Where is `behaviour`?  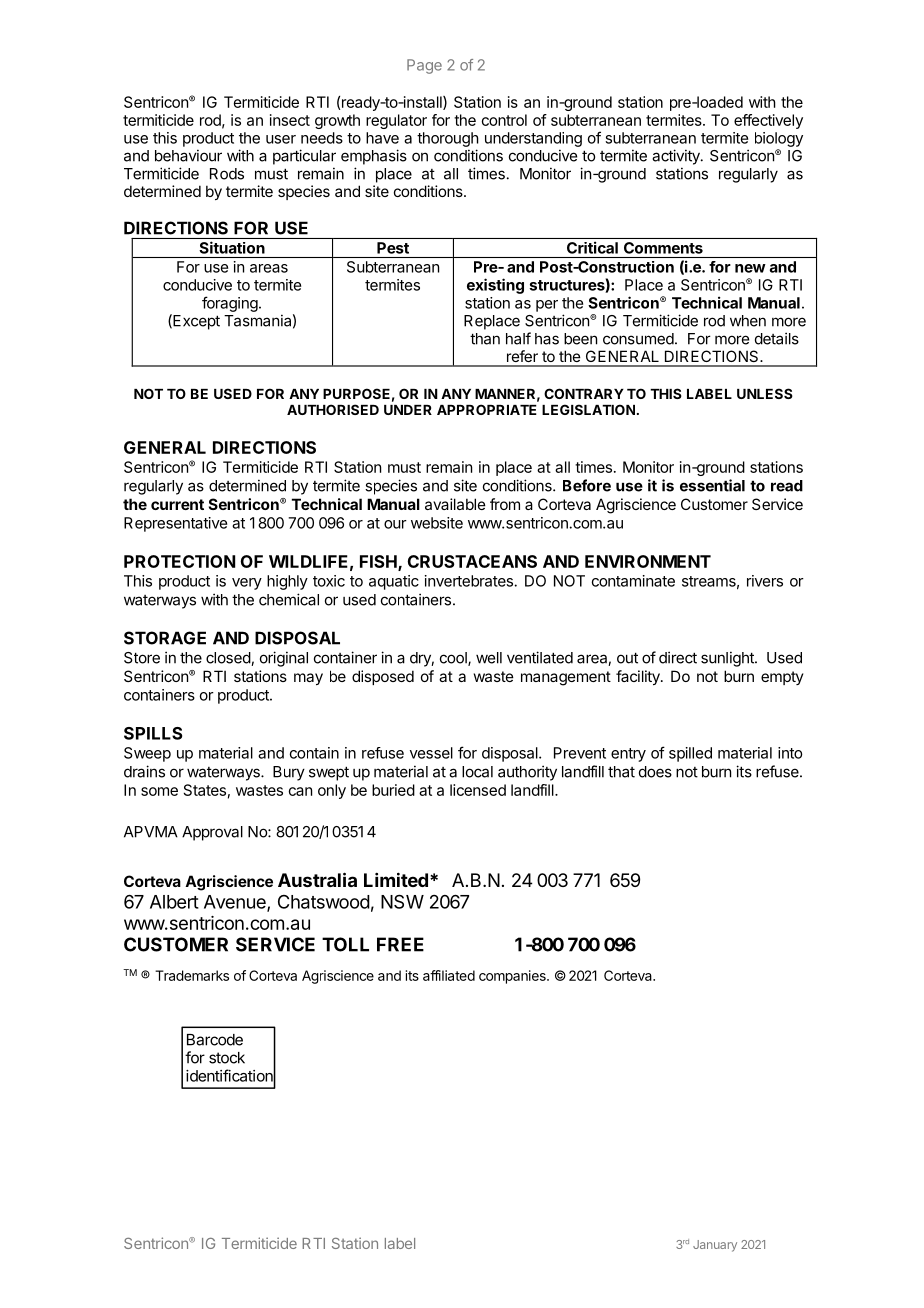
behaviour is located at coordinates (188, 155).
